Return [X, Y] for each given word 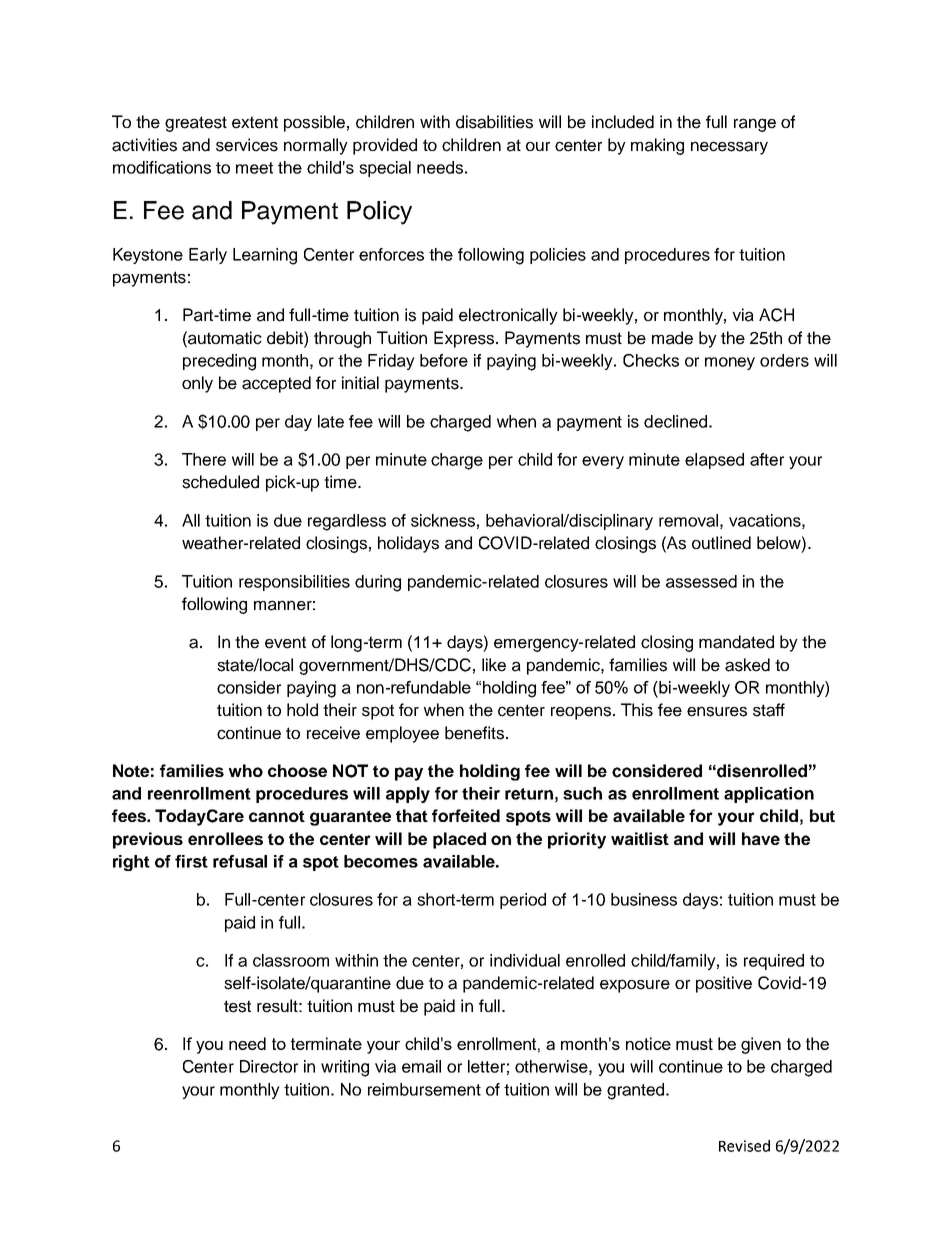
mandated [736, 642]
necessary [729, 148]
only [197, 384]
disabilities [494, 122]
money [730, 363]
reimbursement [424, 1089]
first [191, 861]
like [494, 665]
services [247, 145]
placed [459, 840]
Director [269, 1066]
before [444, 360]
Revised [744, 1146]
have [761, 838]
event [285, 642]
